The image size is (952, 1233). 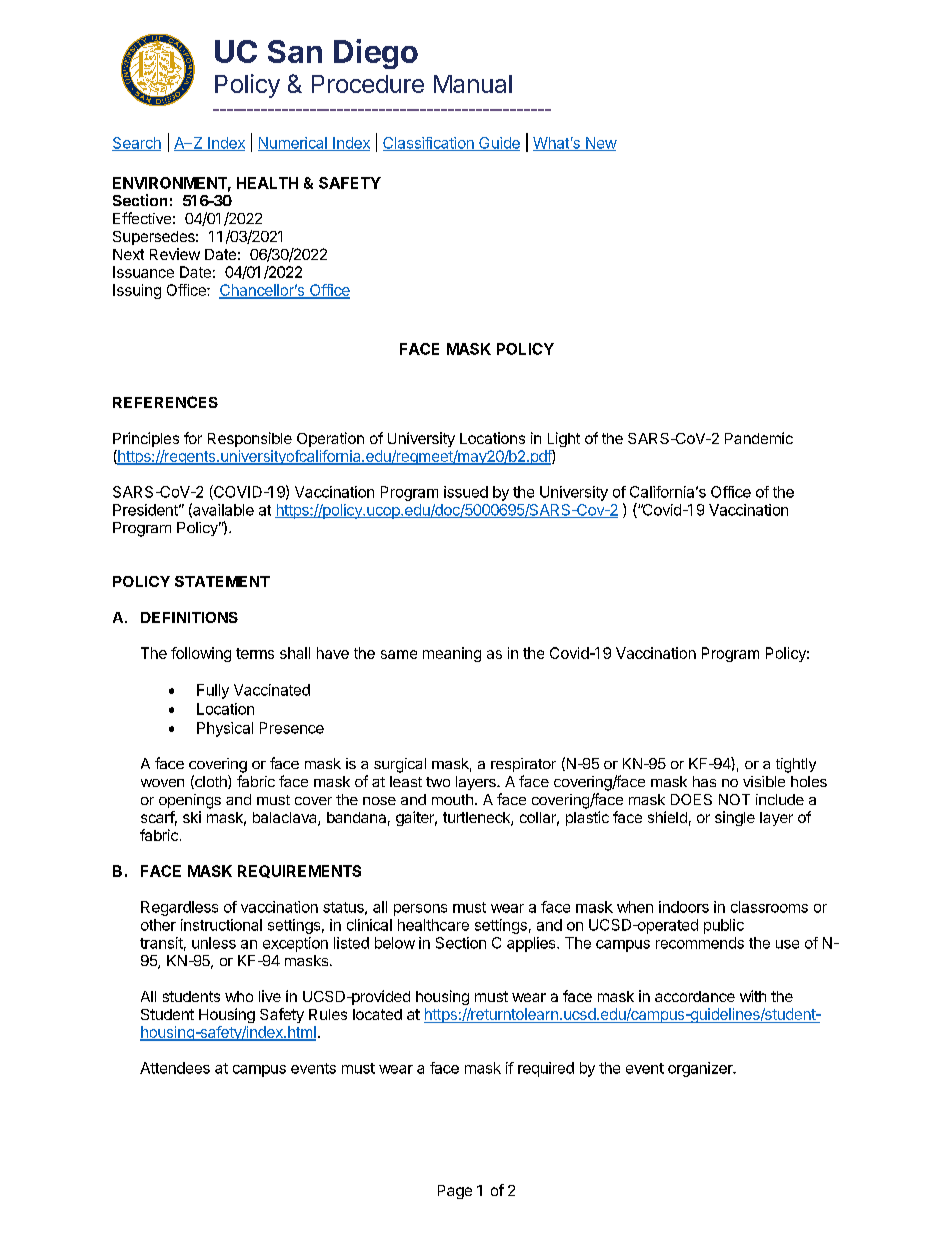 I want to click on meaning, so click(x=452, y=654).
